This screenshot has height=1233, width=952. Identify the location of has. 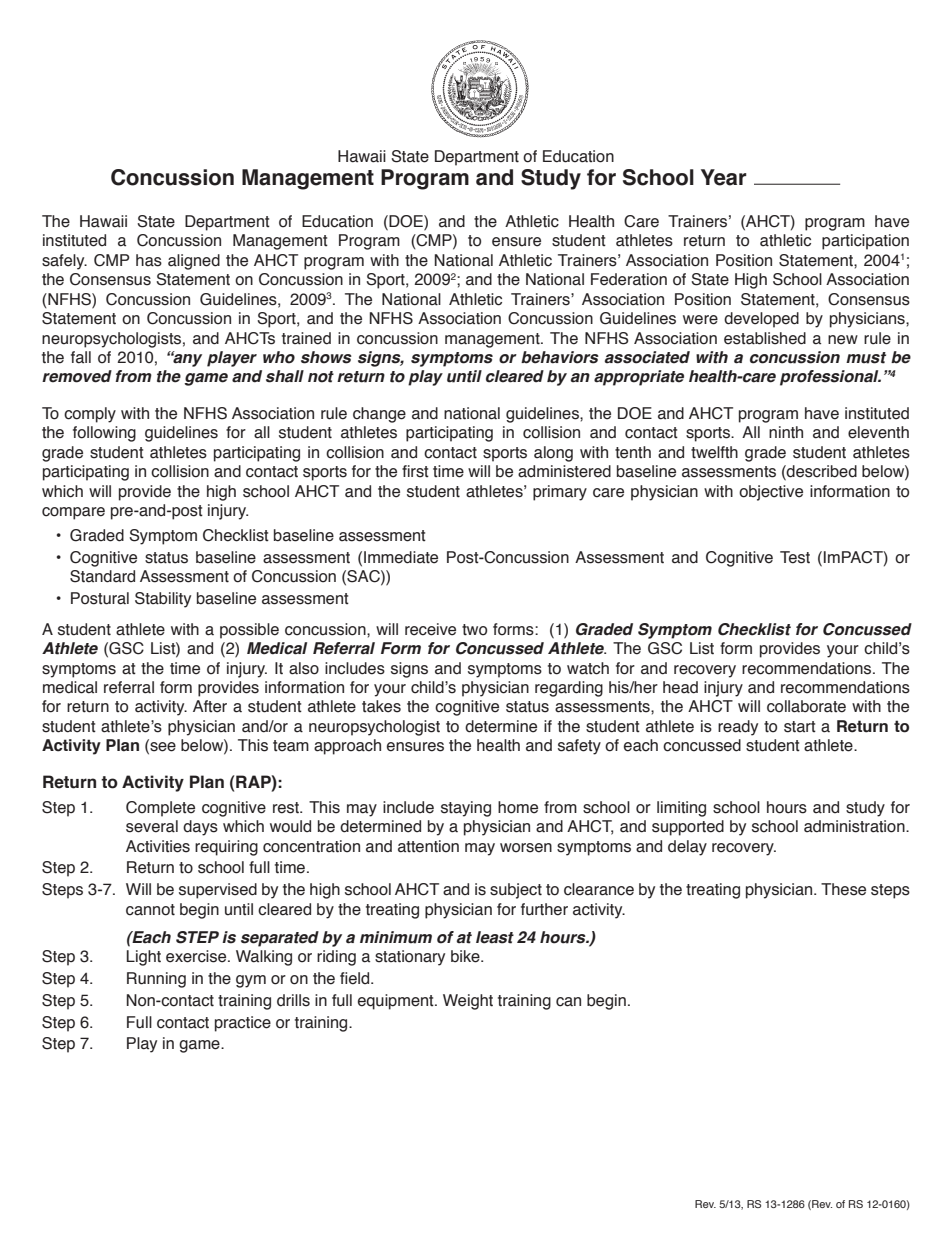
(149, 260).
